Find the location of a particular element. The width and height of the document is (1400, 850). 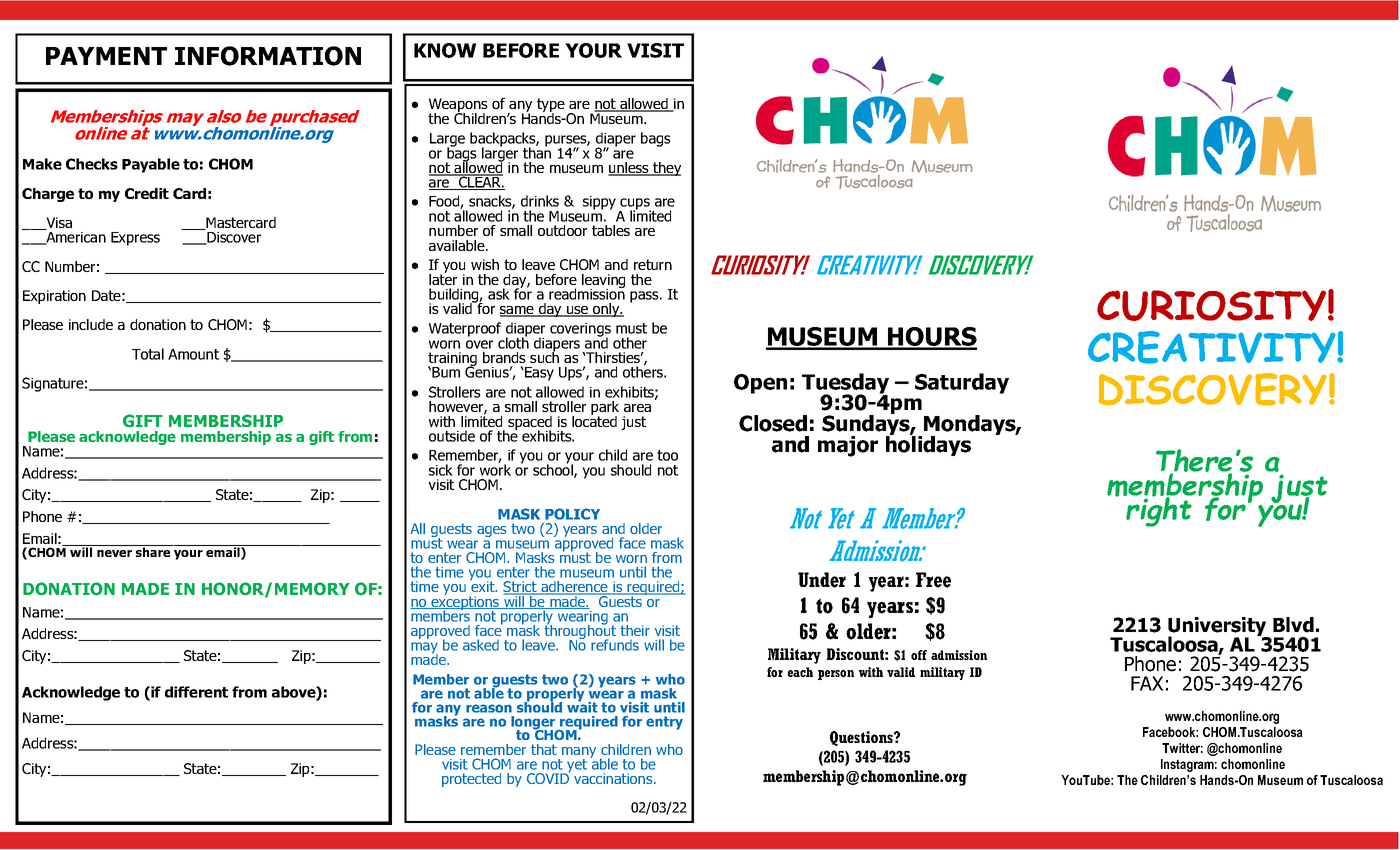

return is located at coordinates (653, 264).
